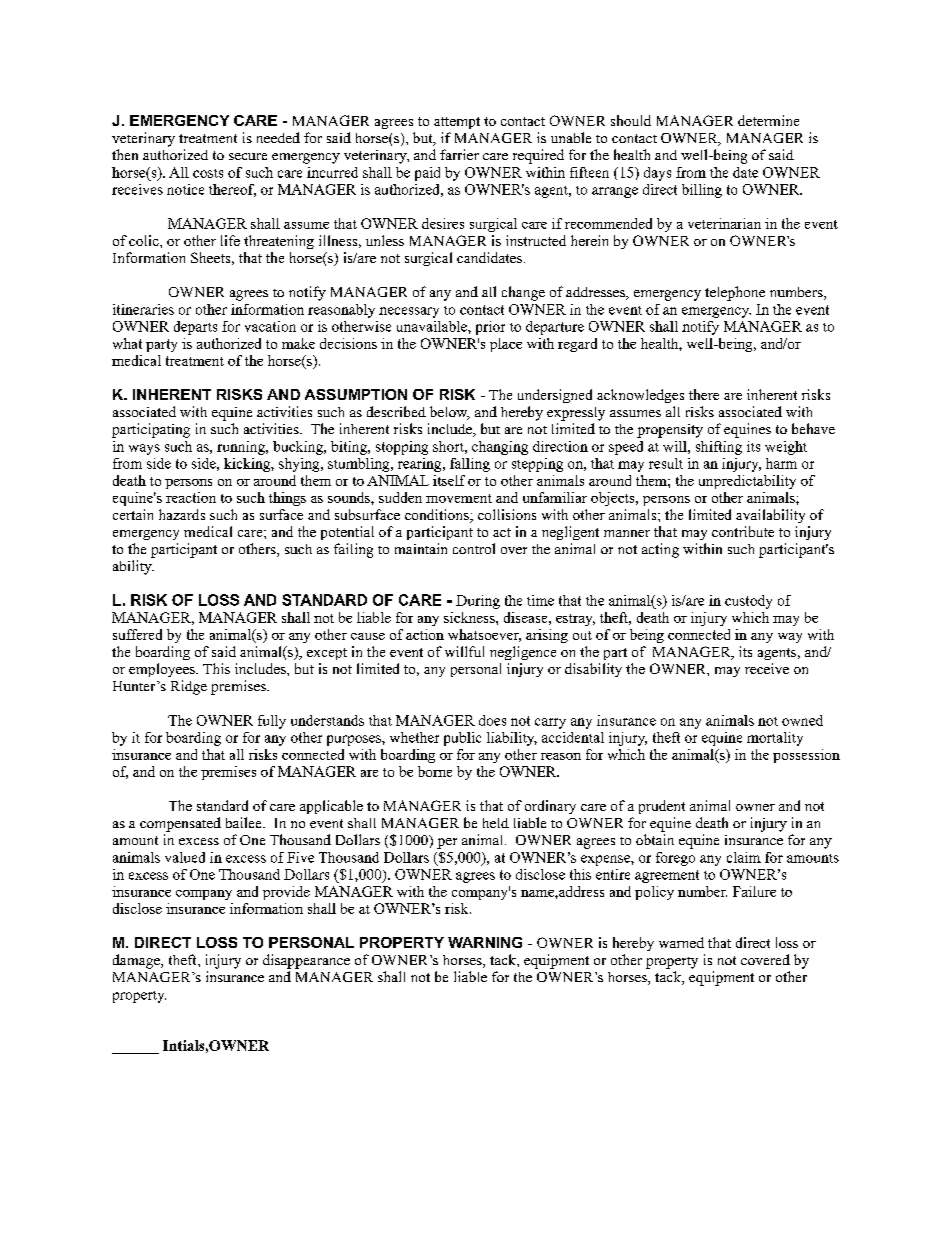 This page has width=952, height=1233. I want to click on itineraries, so click(143, 309).
